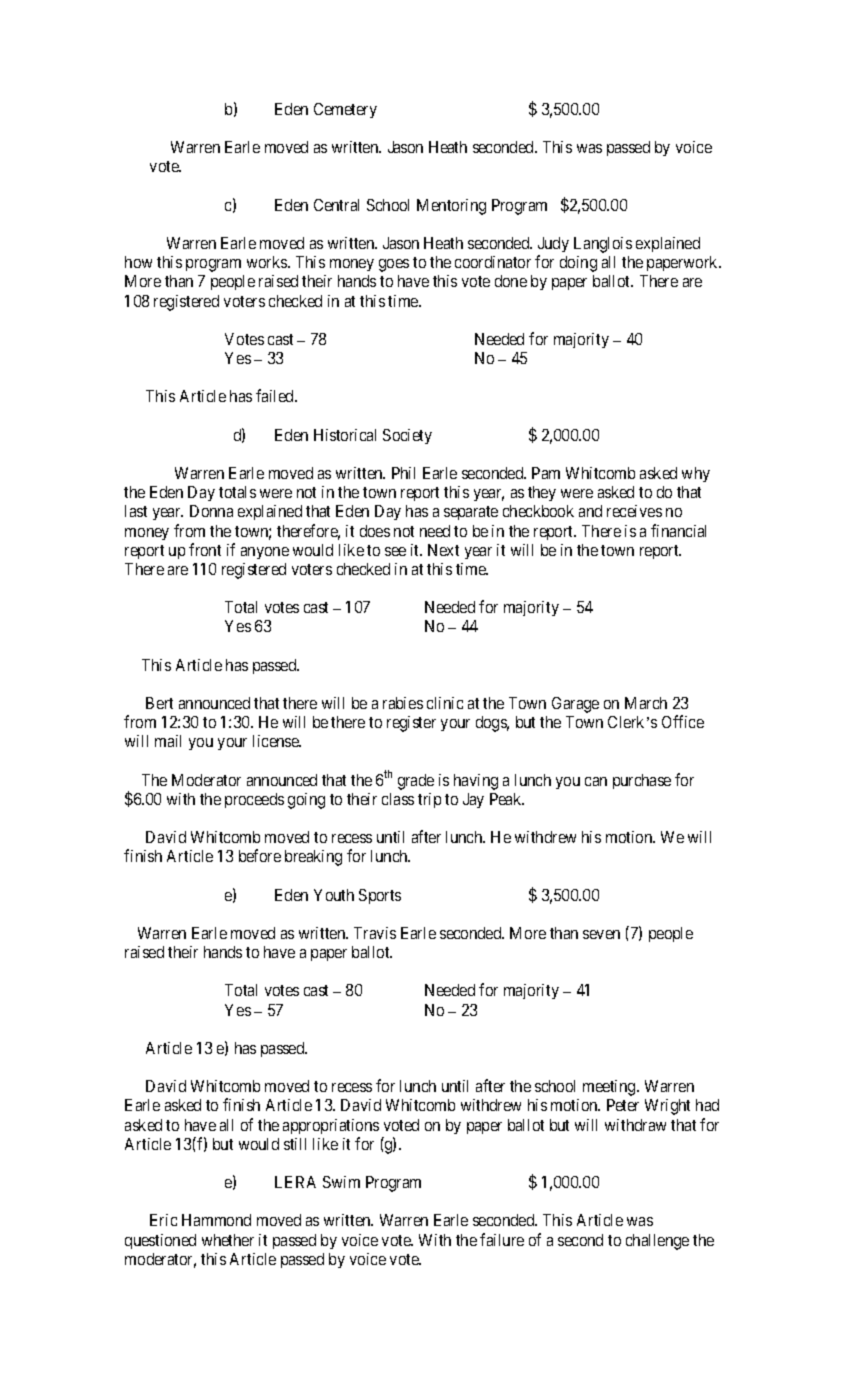 The width and height of the document is (849, 1400). I want to click on works, so click(268, 262).
